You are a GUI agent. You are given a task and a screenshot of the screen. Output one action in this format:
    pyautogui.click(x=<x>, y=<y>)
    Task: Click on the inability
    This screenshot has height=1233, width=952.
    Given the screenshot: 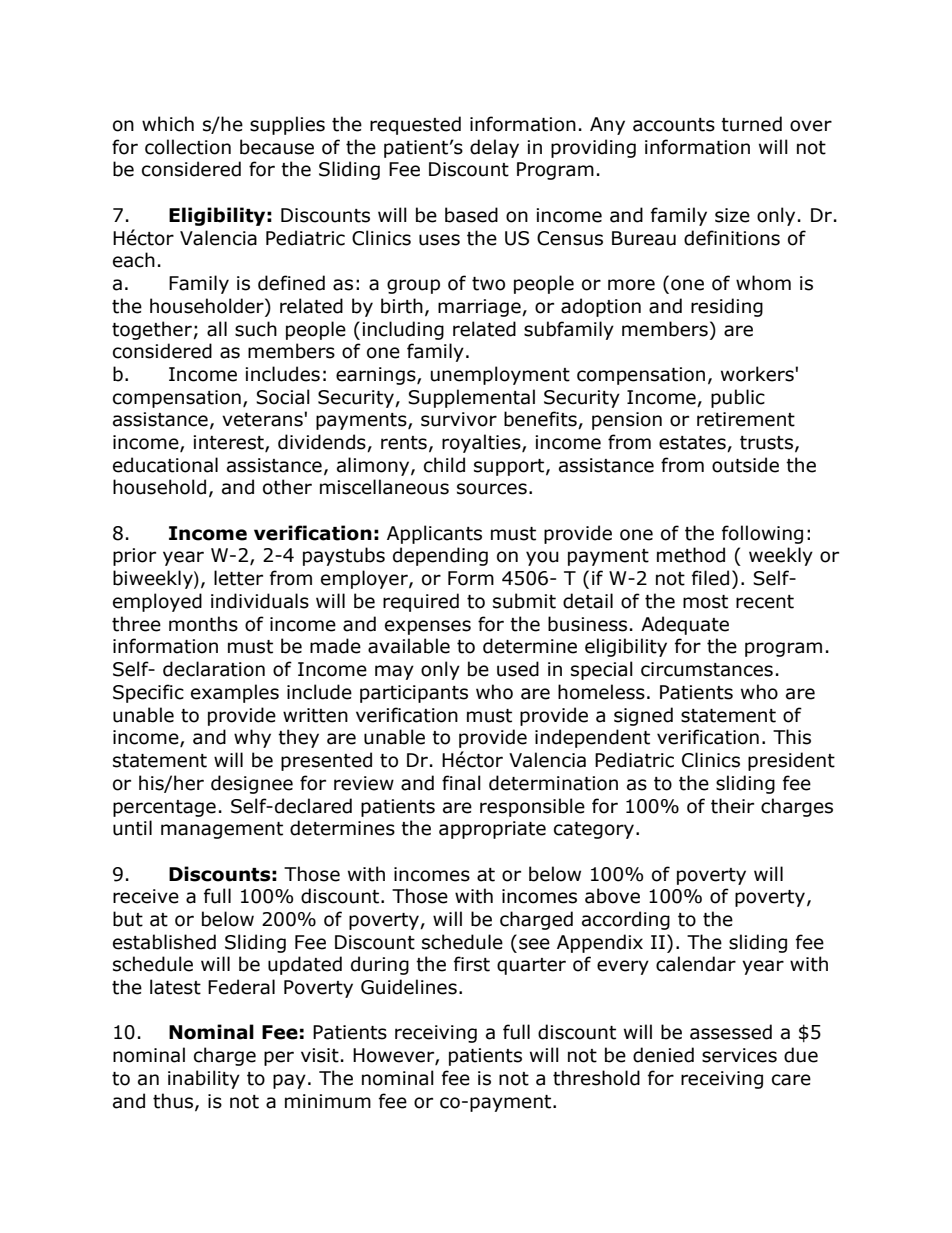 What is the action you would take?
    pyautogui.click(x=204, y=1079)
